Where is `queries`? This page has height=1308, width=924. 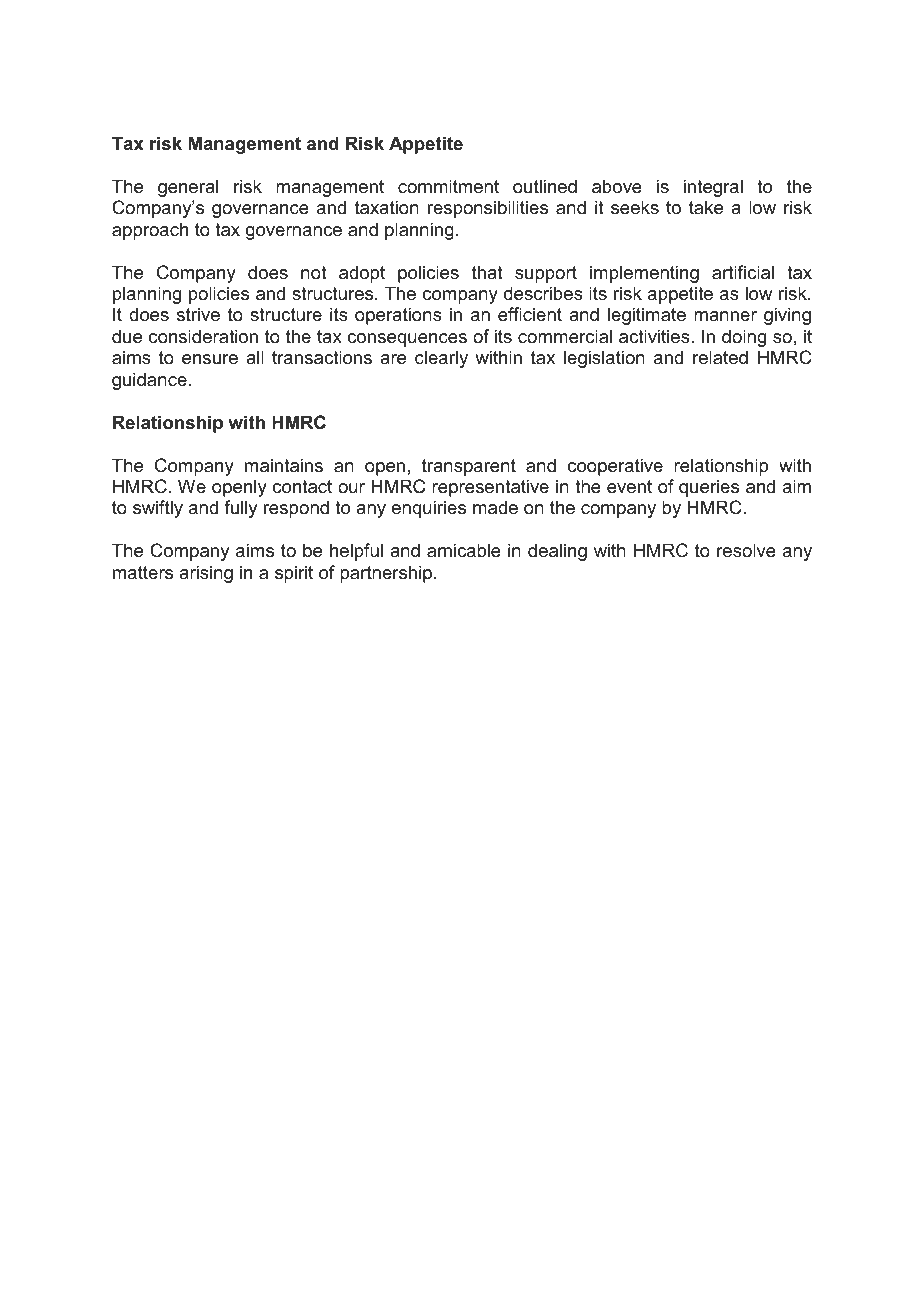 queries is located at coordinates (709, 488).
